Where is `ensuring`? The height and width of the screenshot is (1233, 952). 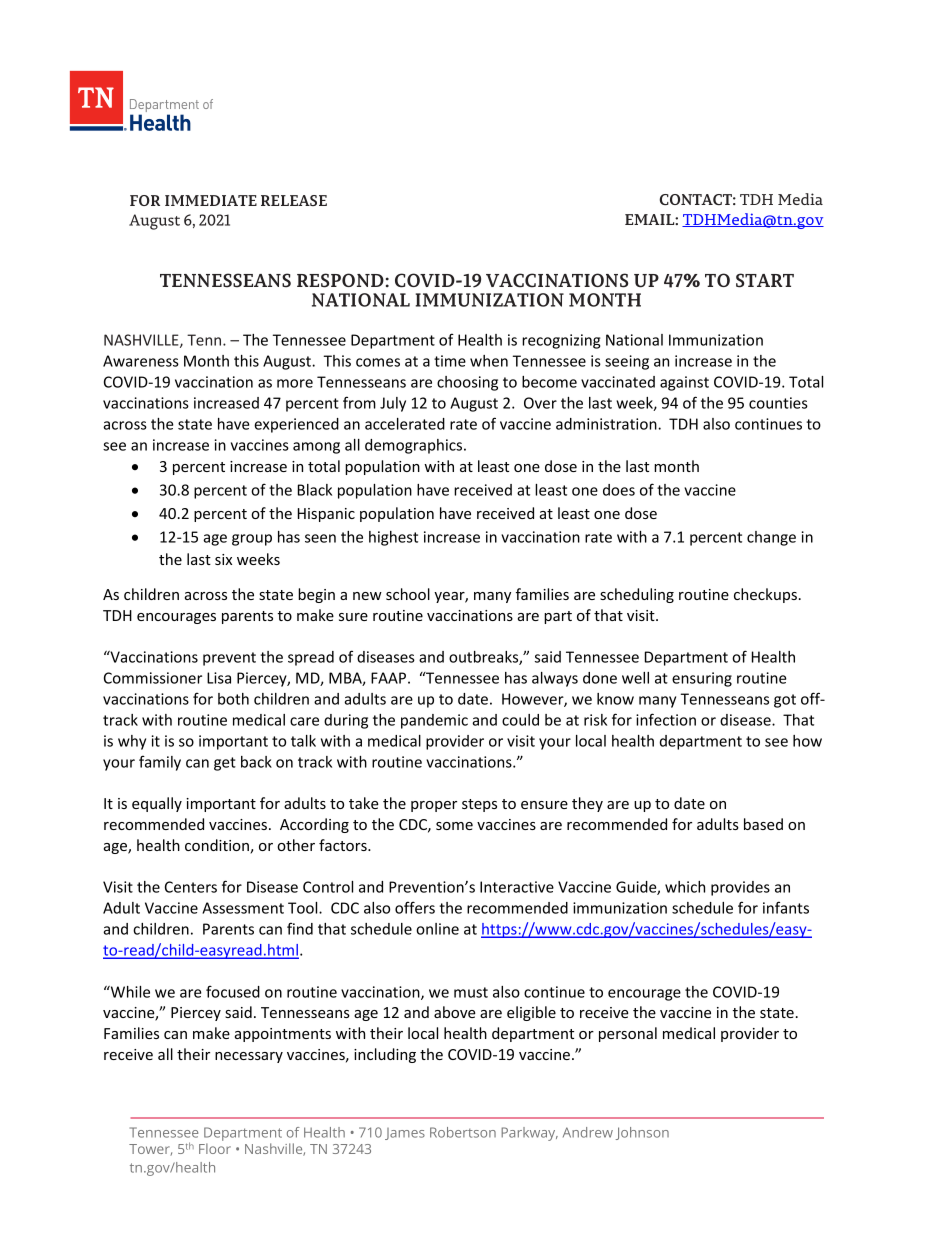
ensuring is located at coordinates (702, 679).
